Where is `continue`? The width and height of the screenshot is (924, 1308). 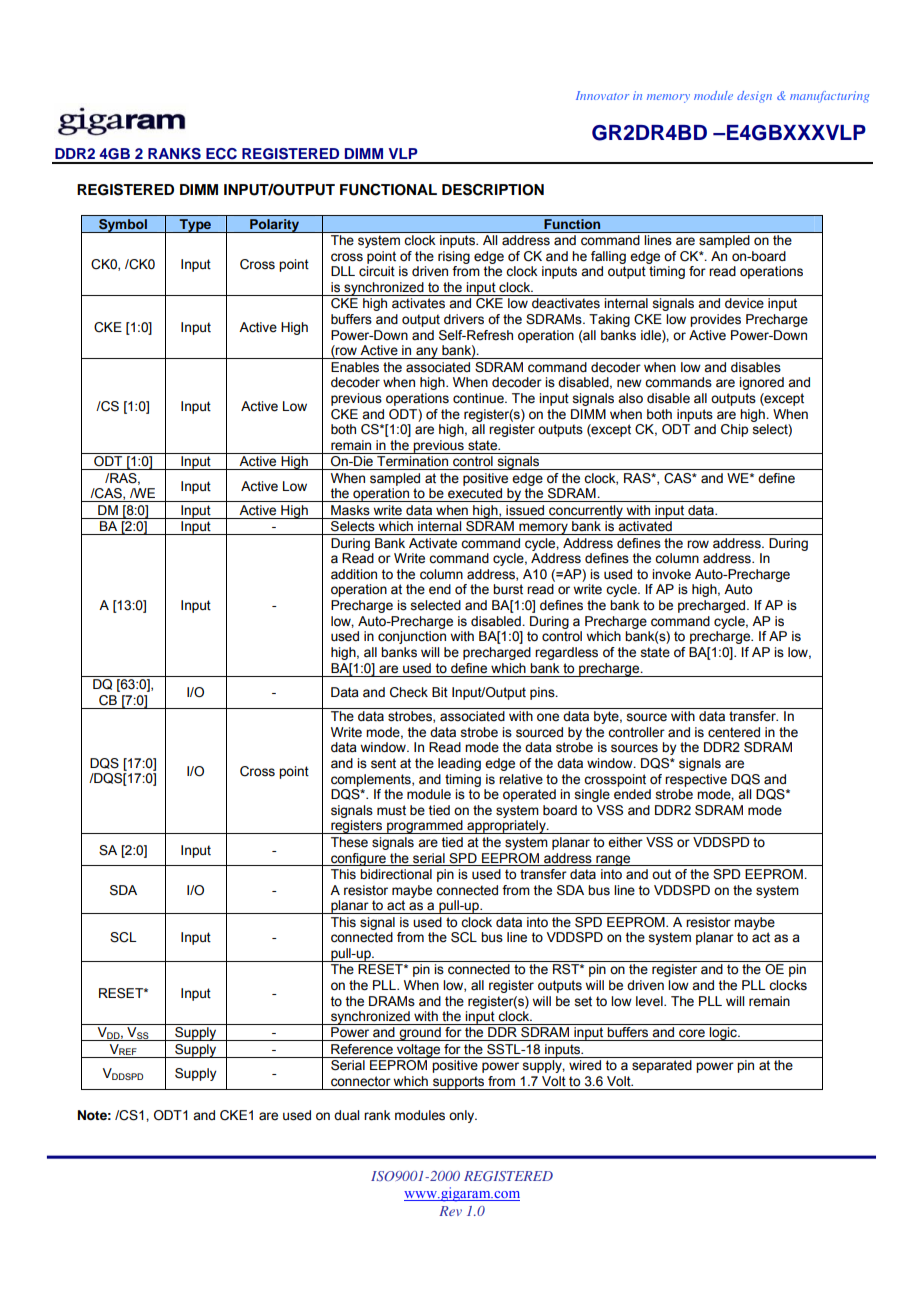 continue is located at coordinates (479, 398).
